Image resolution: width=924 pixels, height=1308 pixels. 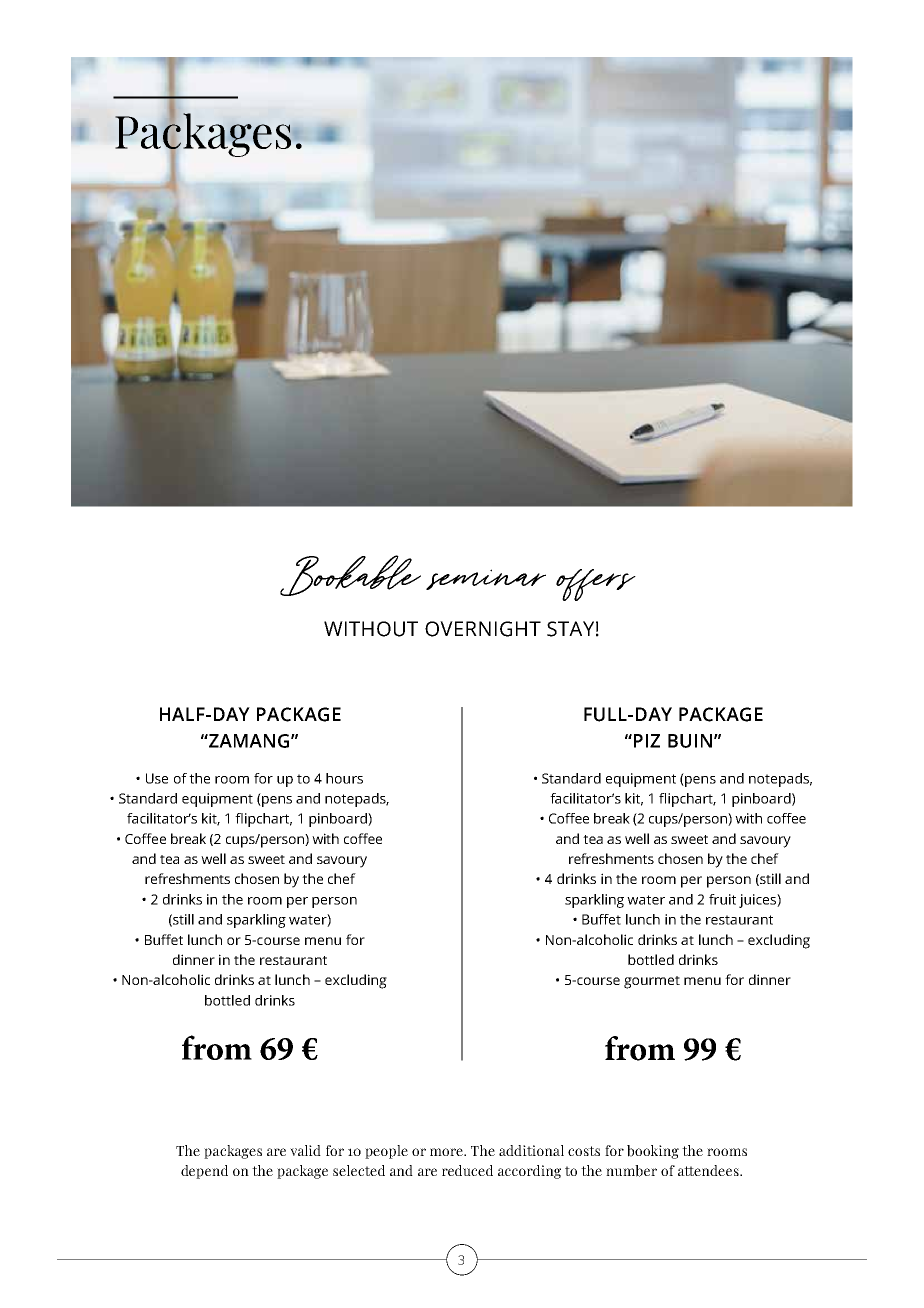 I want to click on fruit, so click(x=722, y=899).
